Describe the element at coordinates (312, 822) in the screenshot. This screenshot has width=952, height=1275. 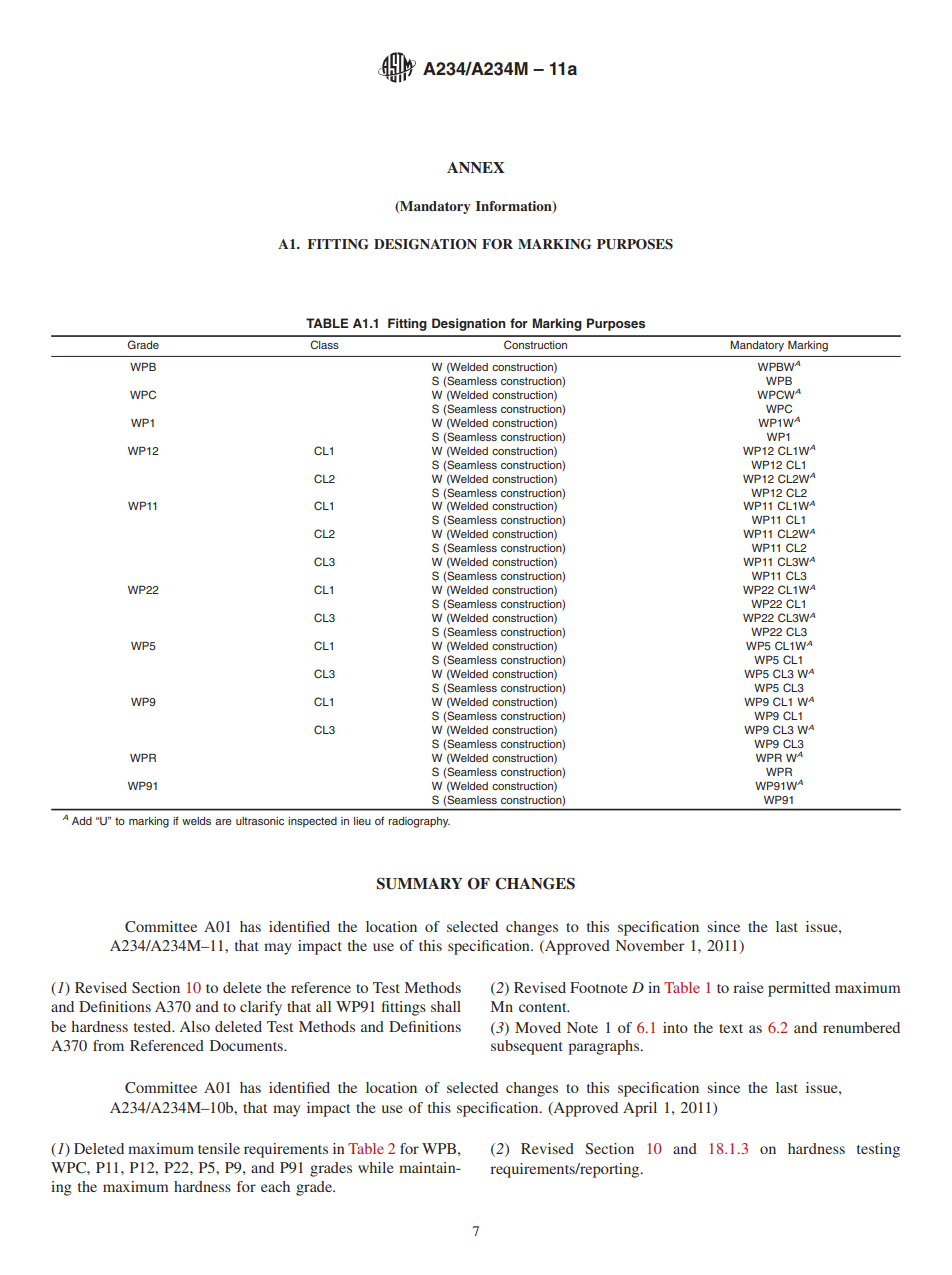
I see `inspected` at that location.
